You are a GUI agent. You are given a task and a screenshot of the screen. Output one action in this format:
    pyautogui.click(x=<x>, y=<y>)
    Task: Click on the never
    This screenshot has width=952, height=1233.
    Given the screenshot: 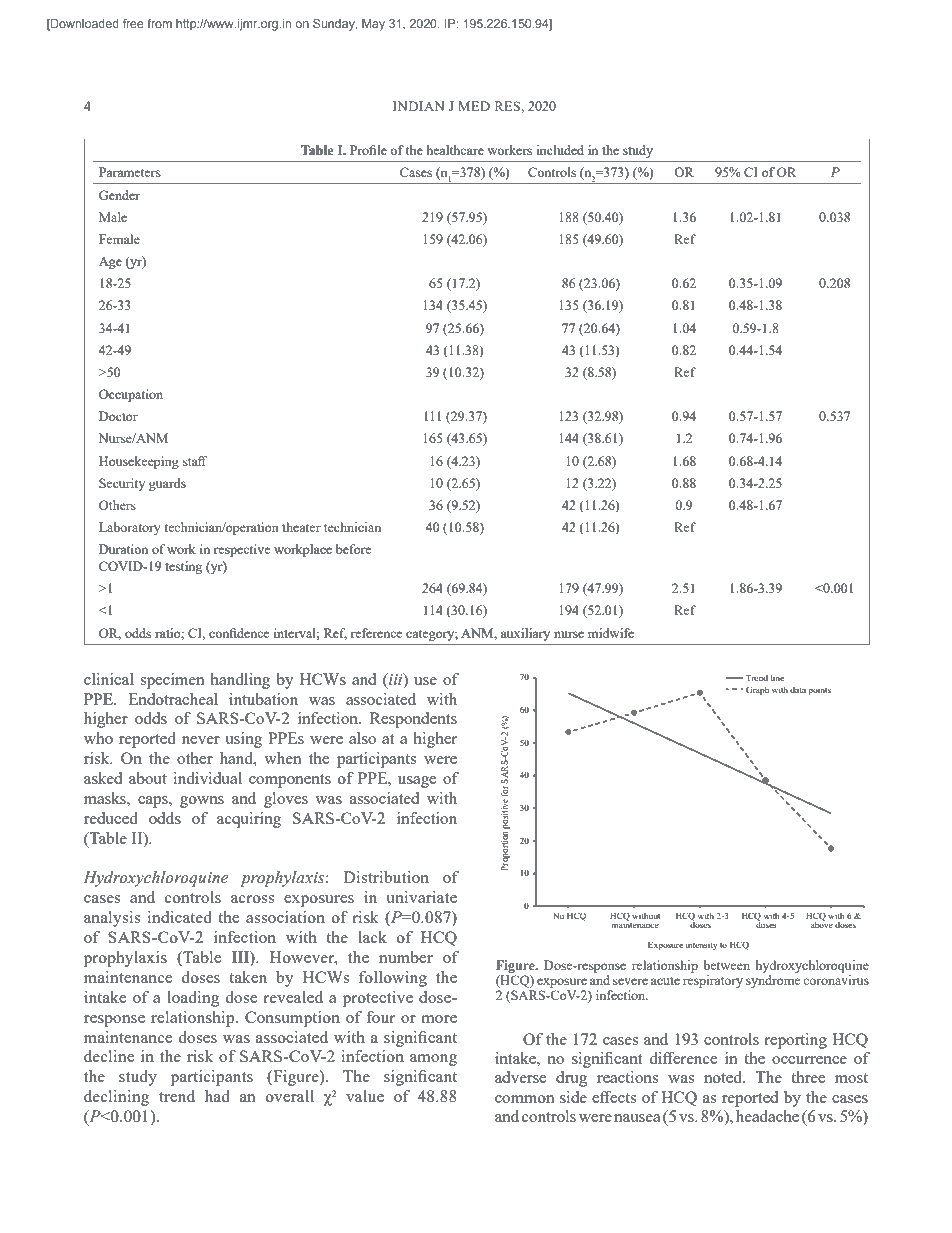 What is the action you would take?
    pyautogui.click(x=201, y=740)
